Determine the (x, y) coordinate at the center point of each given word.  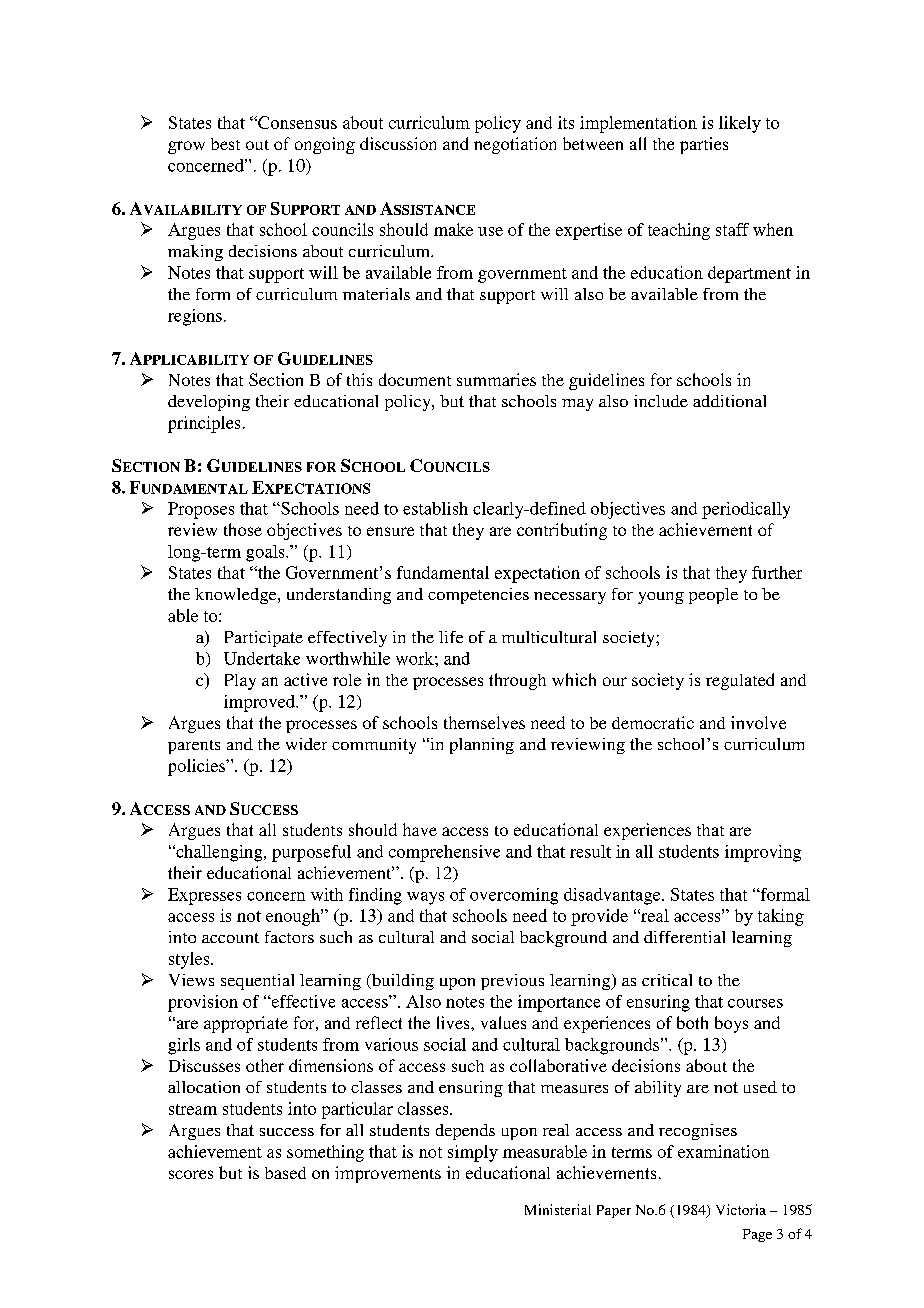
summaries (496, 379)
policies (197, 767)
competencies (478, 596)
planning (482, 746)
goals (266, 553)
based (285, 1173)
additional (729, 401)
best (225, 144)
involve (758, 722)
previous (512, 982)
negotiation (515, 145)
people (713, 596)
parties (704, 145)
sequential (257, 982)
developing (209, 403)
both (692, 1022)
